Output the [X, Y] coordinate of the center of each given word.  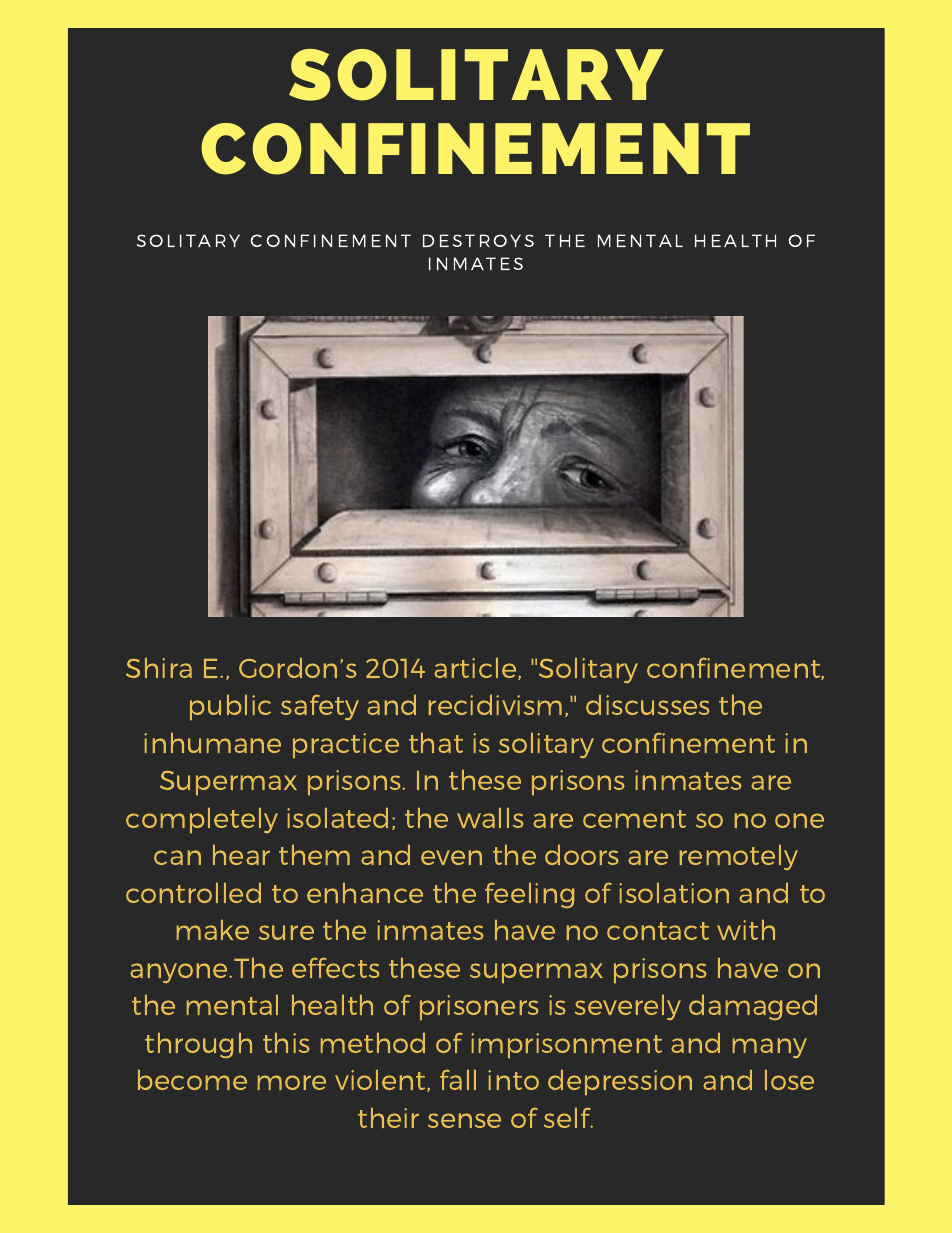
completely [202, 820]
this [286, 1043]
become [192, 1080]
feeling [529, 895]
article [476, 669]
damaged [753, 1007]
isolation [674, 893]
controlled [193, 893]
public [230, 707]
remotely [739, 857]
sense [464, 1120]
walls [490, 818]
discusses [648, 705]
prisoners [479, 1007]
